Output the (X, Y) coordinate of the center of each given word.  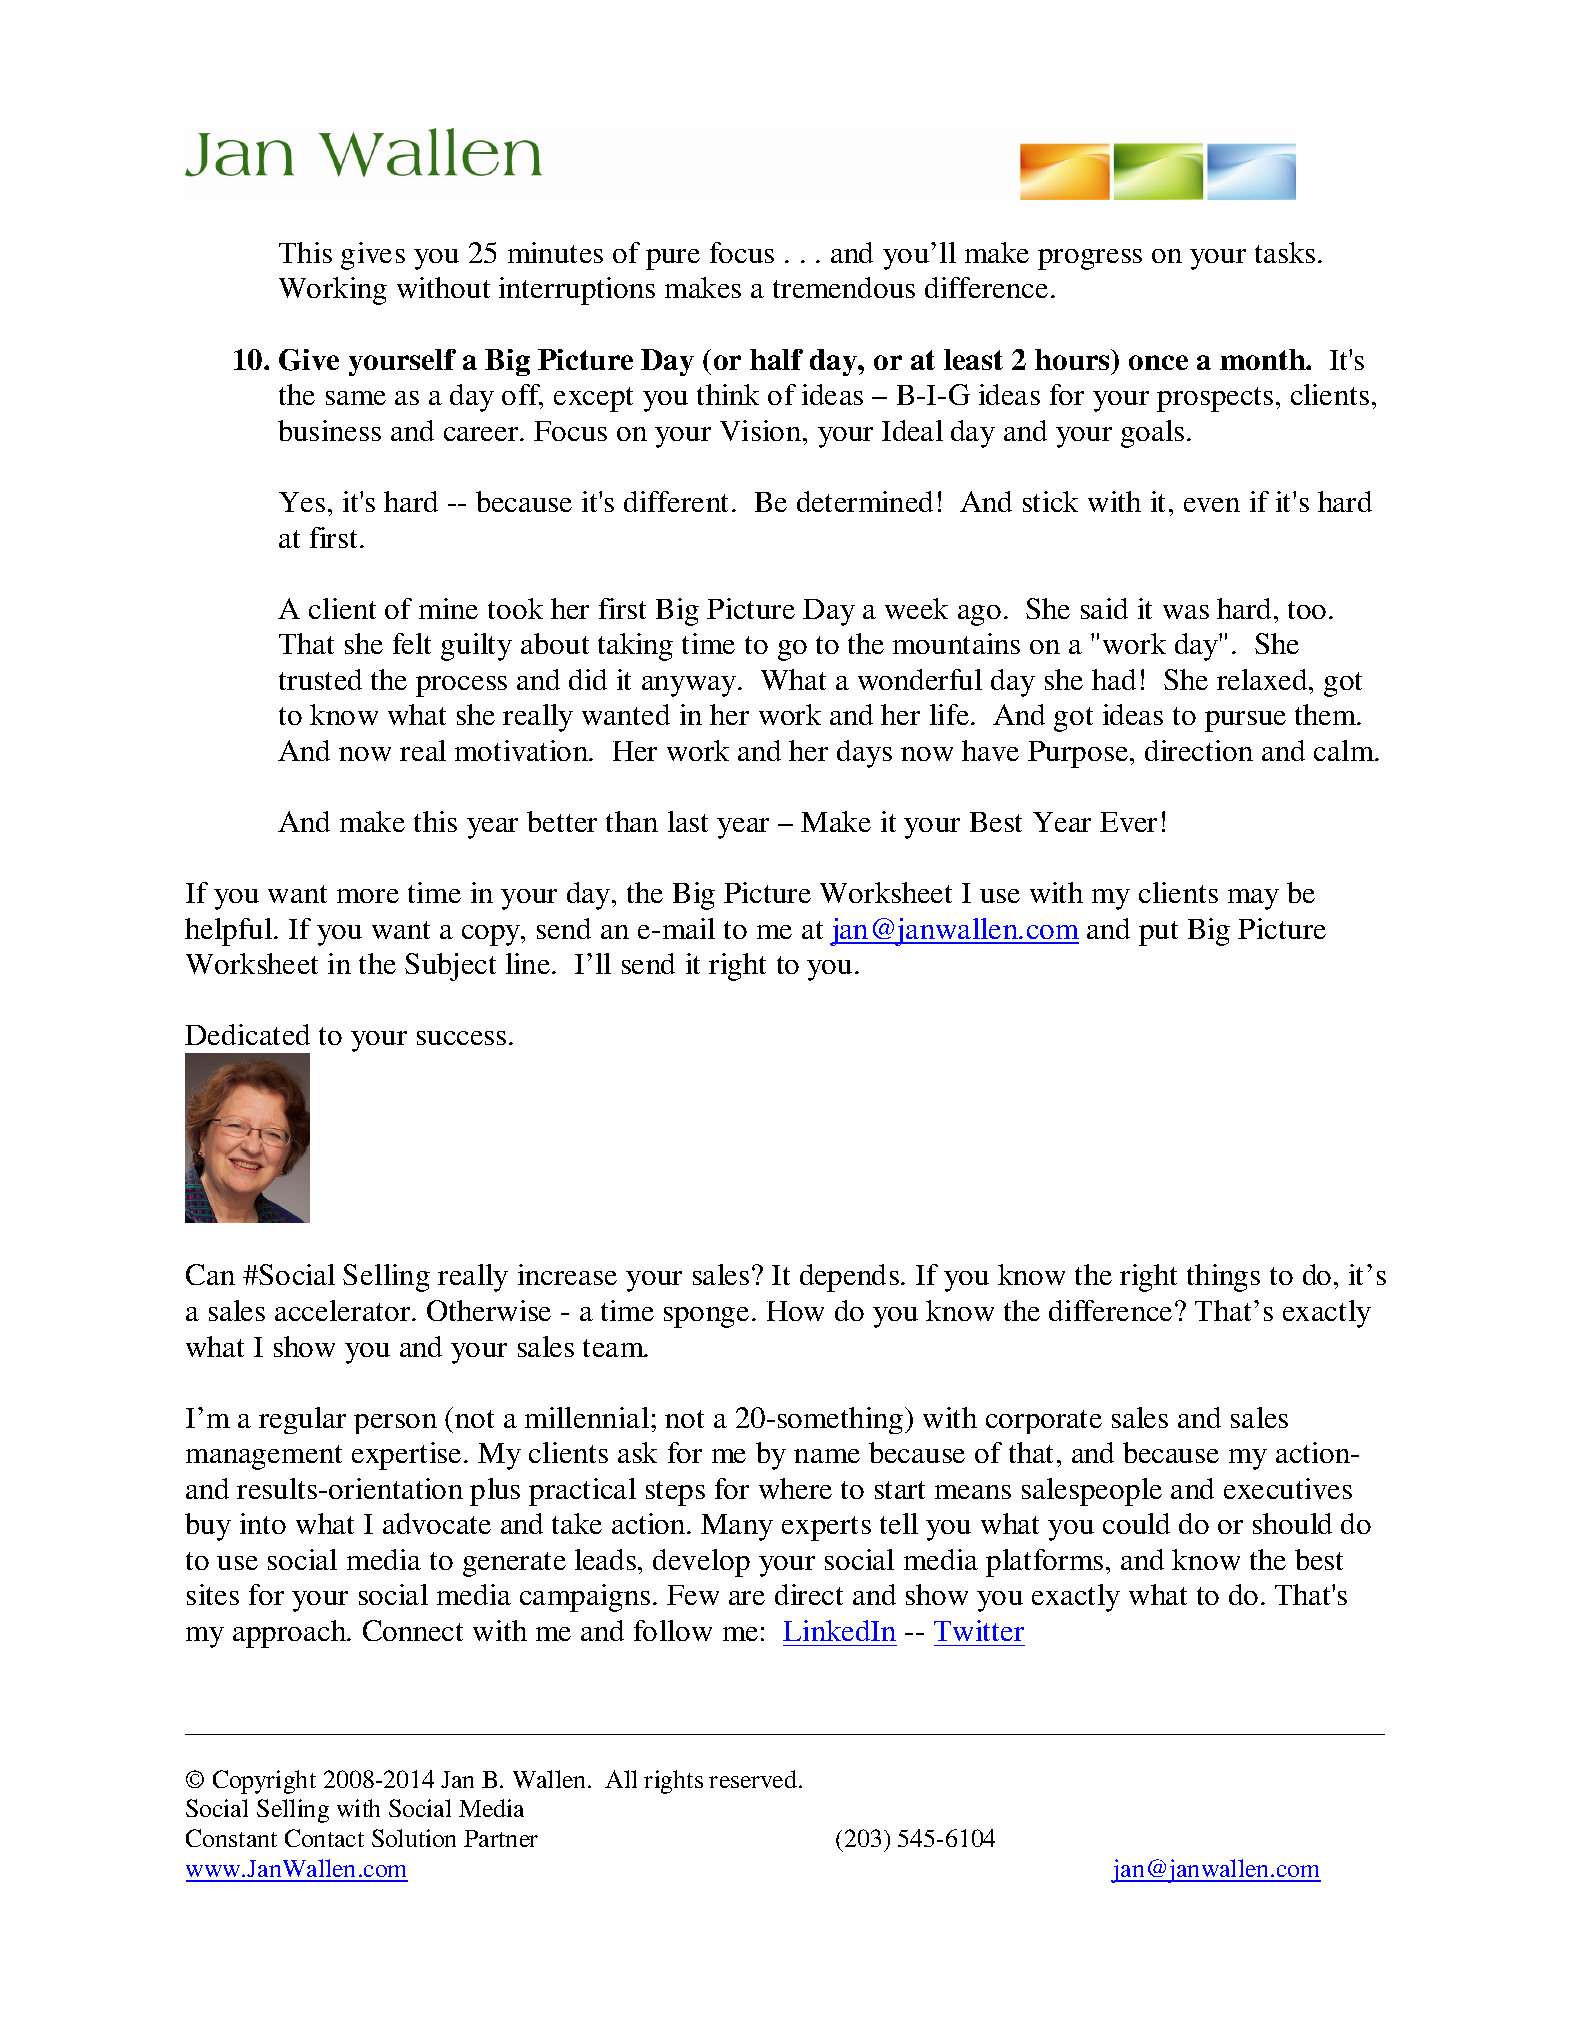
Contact (324, 1838)
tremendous (844, 287)
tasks (1285, 252)
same (356, 398)
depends (849, 1278)
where (795, 1488)
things (1223, 1278)
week (916, 608)
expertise (406, 1456)
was (1186, 612)
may (1253, 899)
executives (1288, 1488)
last (688, 821)
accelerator (344, 1310)
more (368, 896)
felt (412, 643)
